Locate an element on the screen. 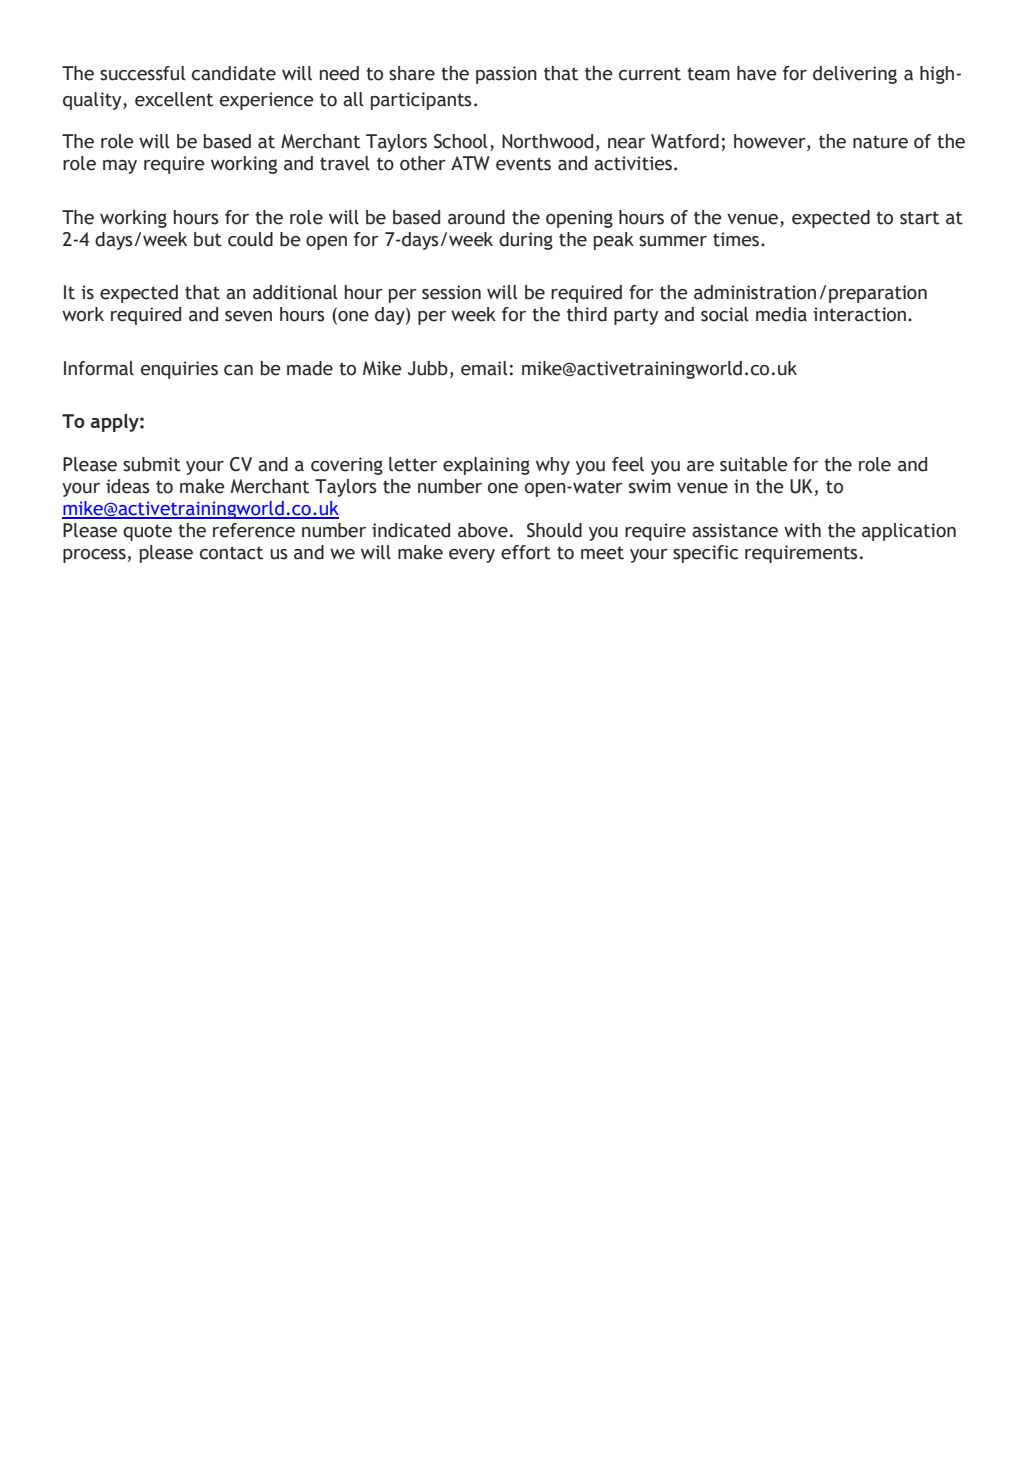 This screenshot has height=1458, width=1031. third is located at coordinates (587, 314).
